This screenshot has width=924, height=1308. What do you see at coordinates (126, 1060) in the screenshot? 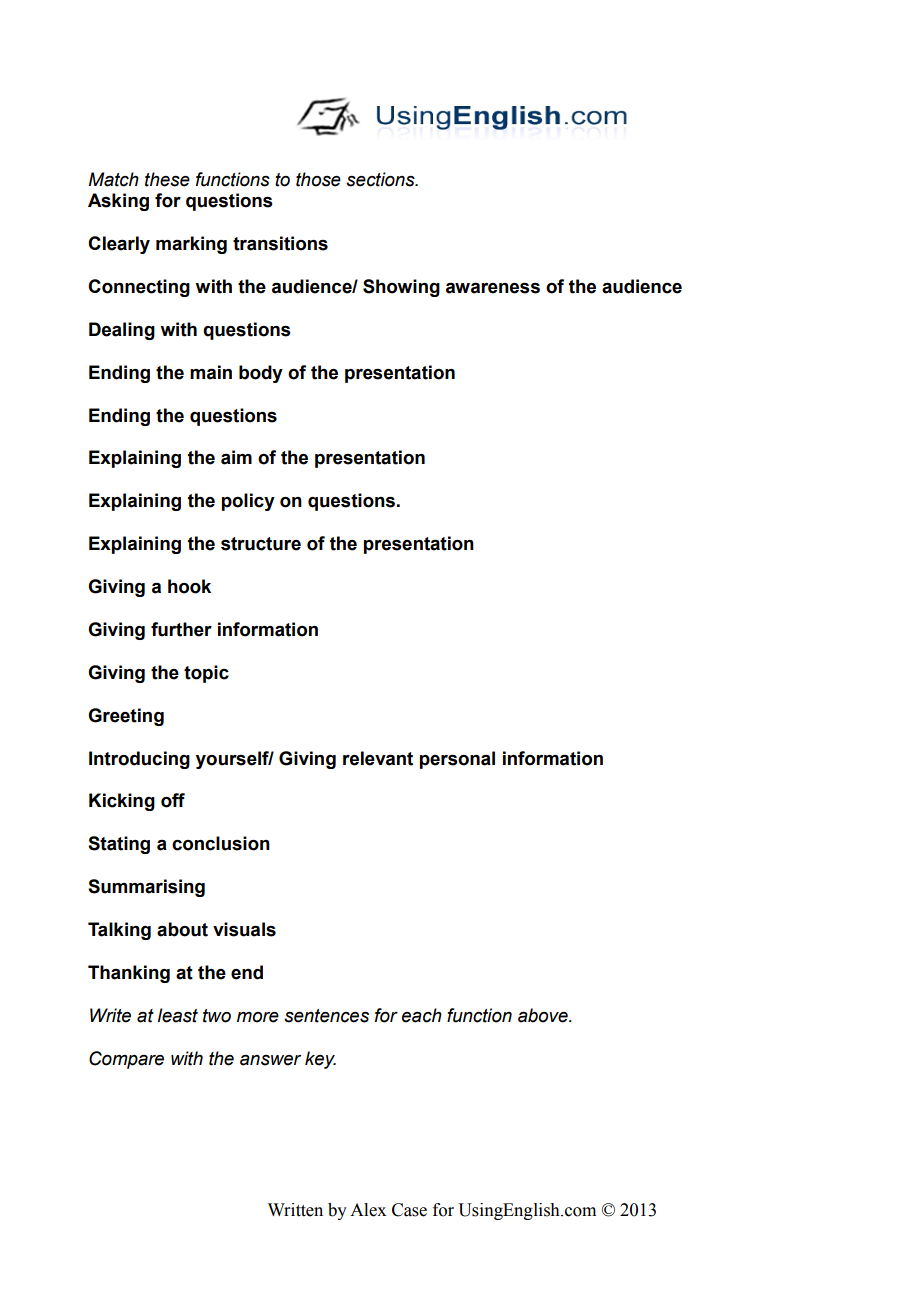
I see `Compare` at bounding box center [126, 1060].
